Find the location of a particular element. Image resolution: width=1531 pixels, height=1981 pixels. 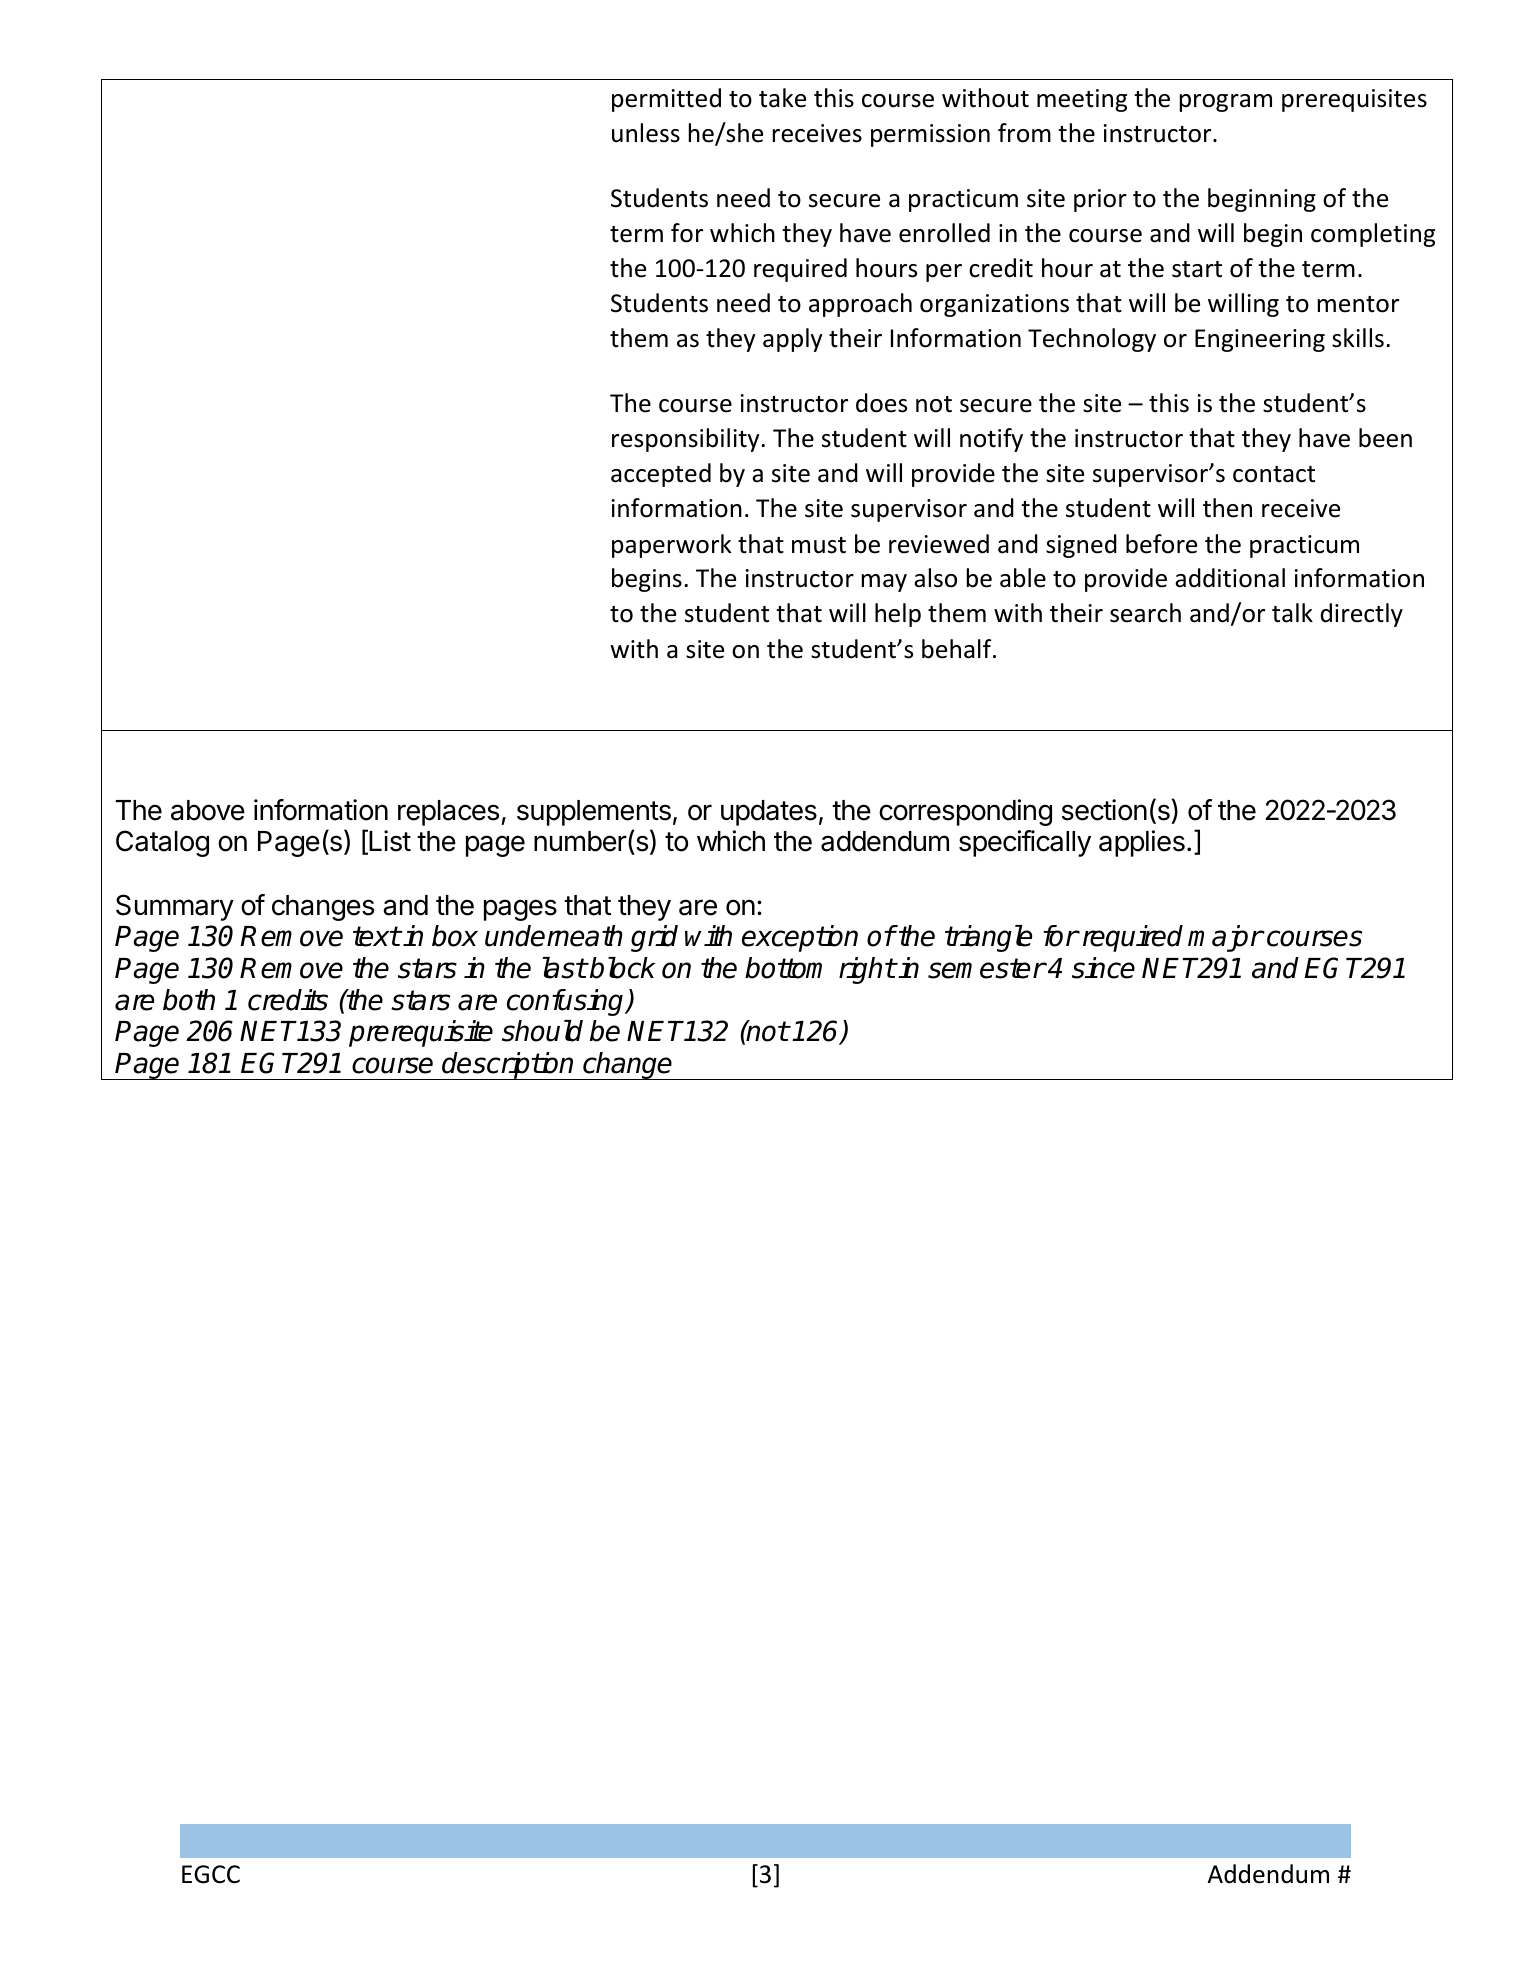

since is located at coordinates (1103, 968).
